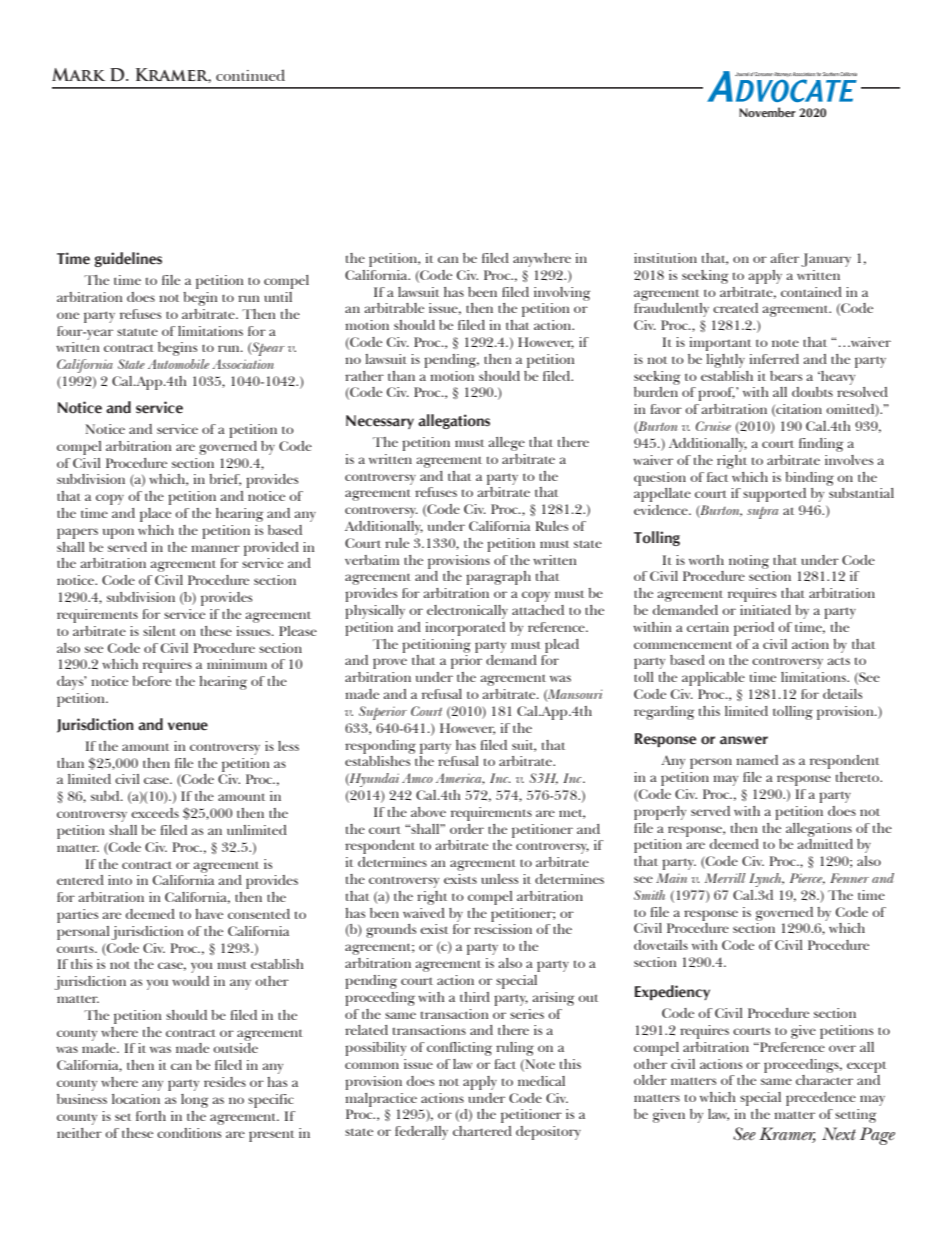  What do you see at coordinates (120, 880) in the screenshot?
I see `into` at bounding box center [120, 880].
